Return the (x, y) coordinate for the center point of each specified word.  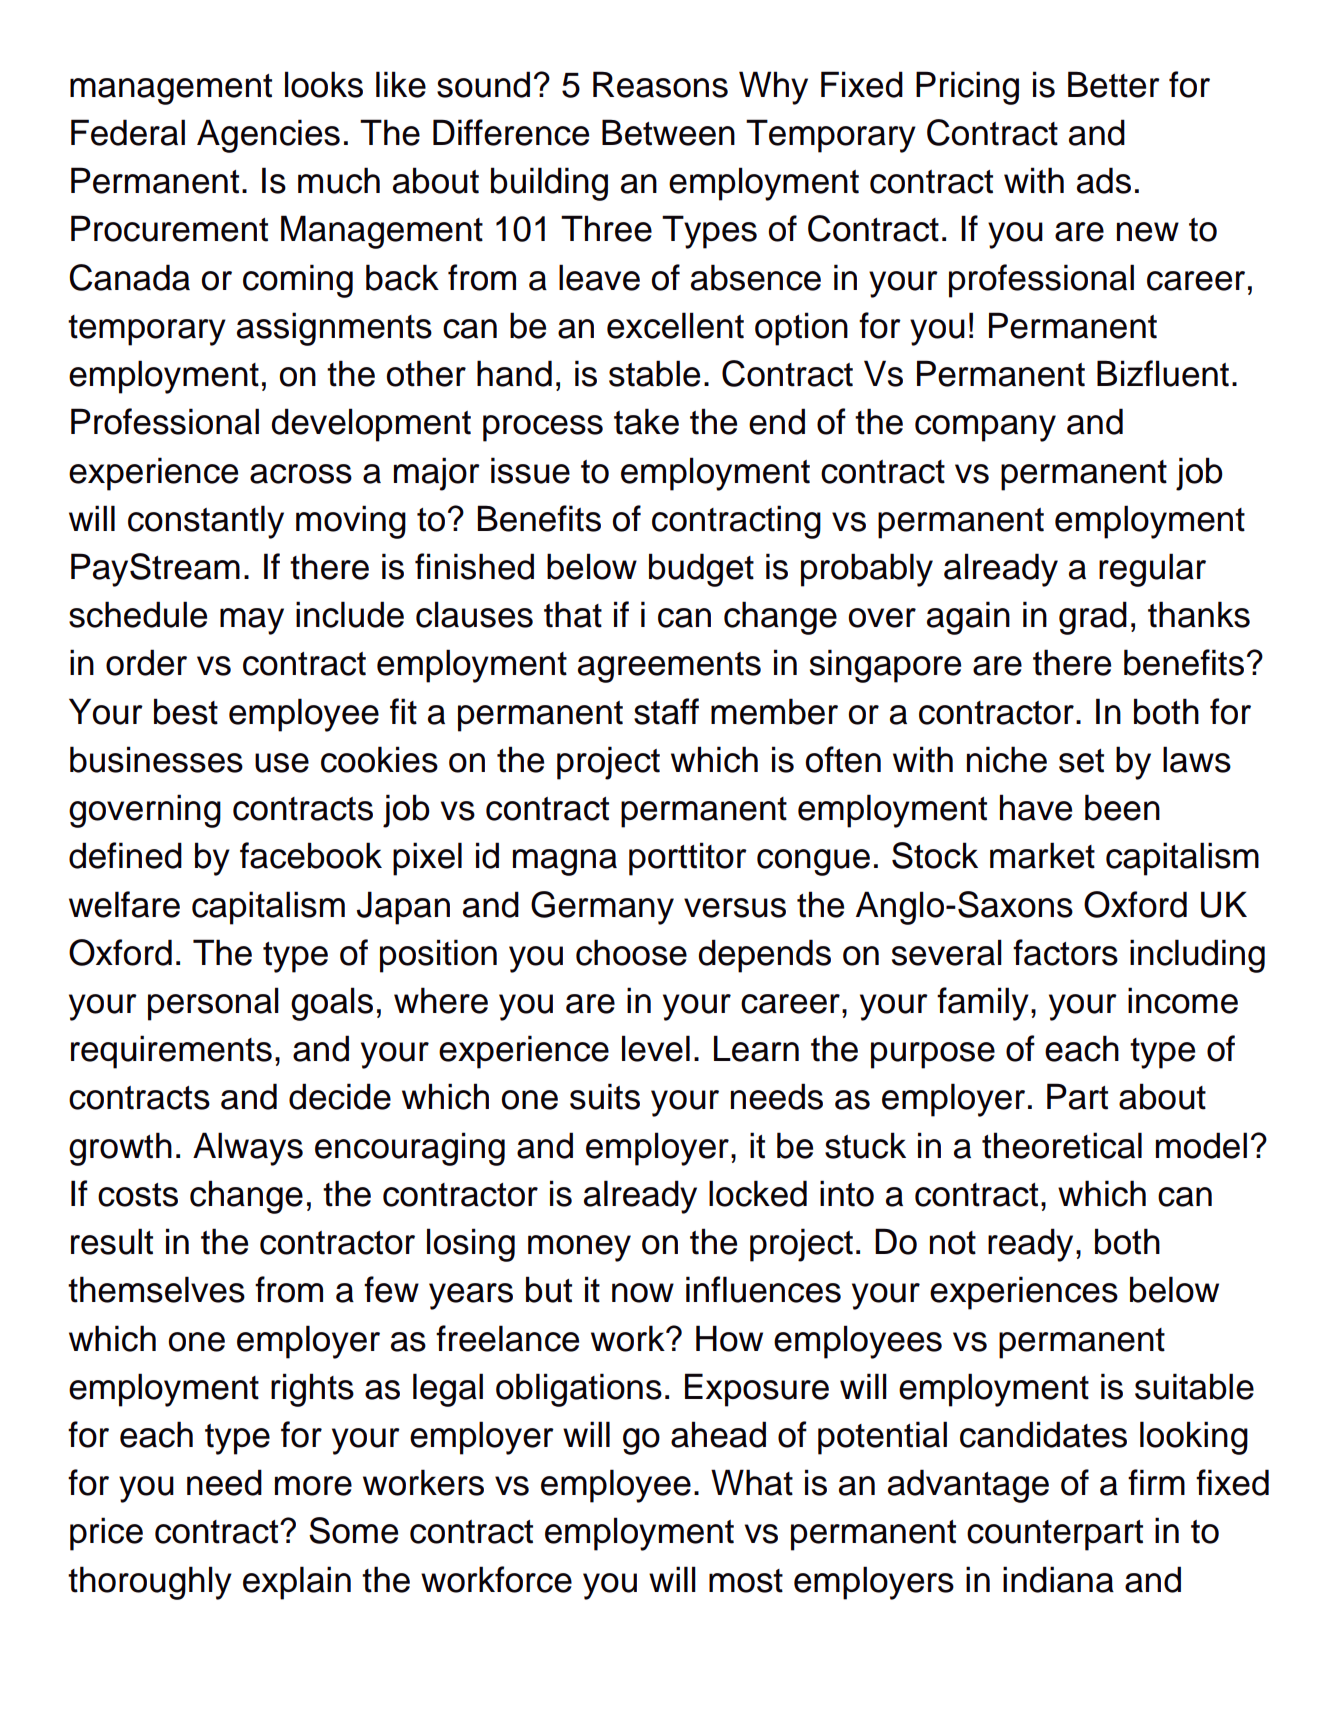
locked (758, 1193)
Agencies (268, 136)
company (985, 428)
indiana (1058, 1579)
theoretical (1062, 1145)
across (301, 474)
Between (668, 132)
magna (565, 862)
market (1042, 855)
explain (297, 1583)
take (646, 421)
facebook (311, 855)
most (746, 1581)
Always (248, 1149)
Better (1114, 84)
